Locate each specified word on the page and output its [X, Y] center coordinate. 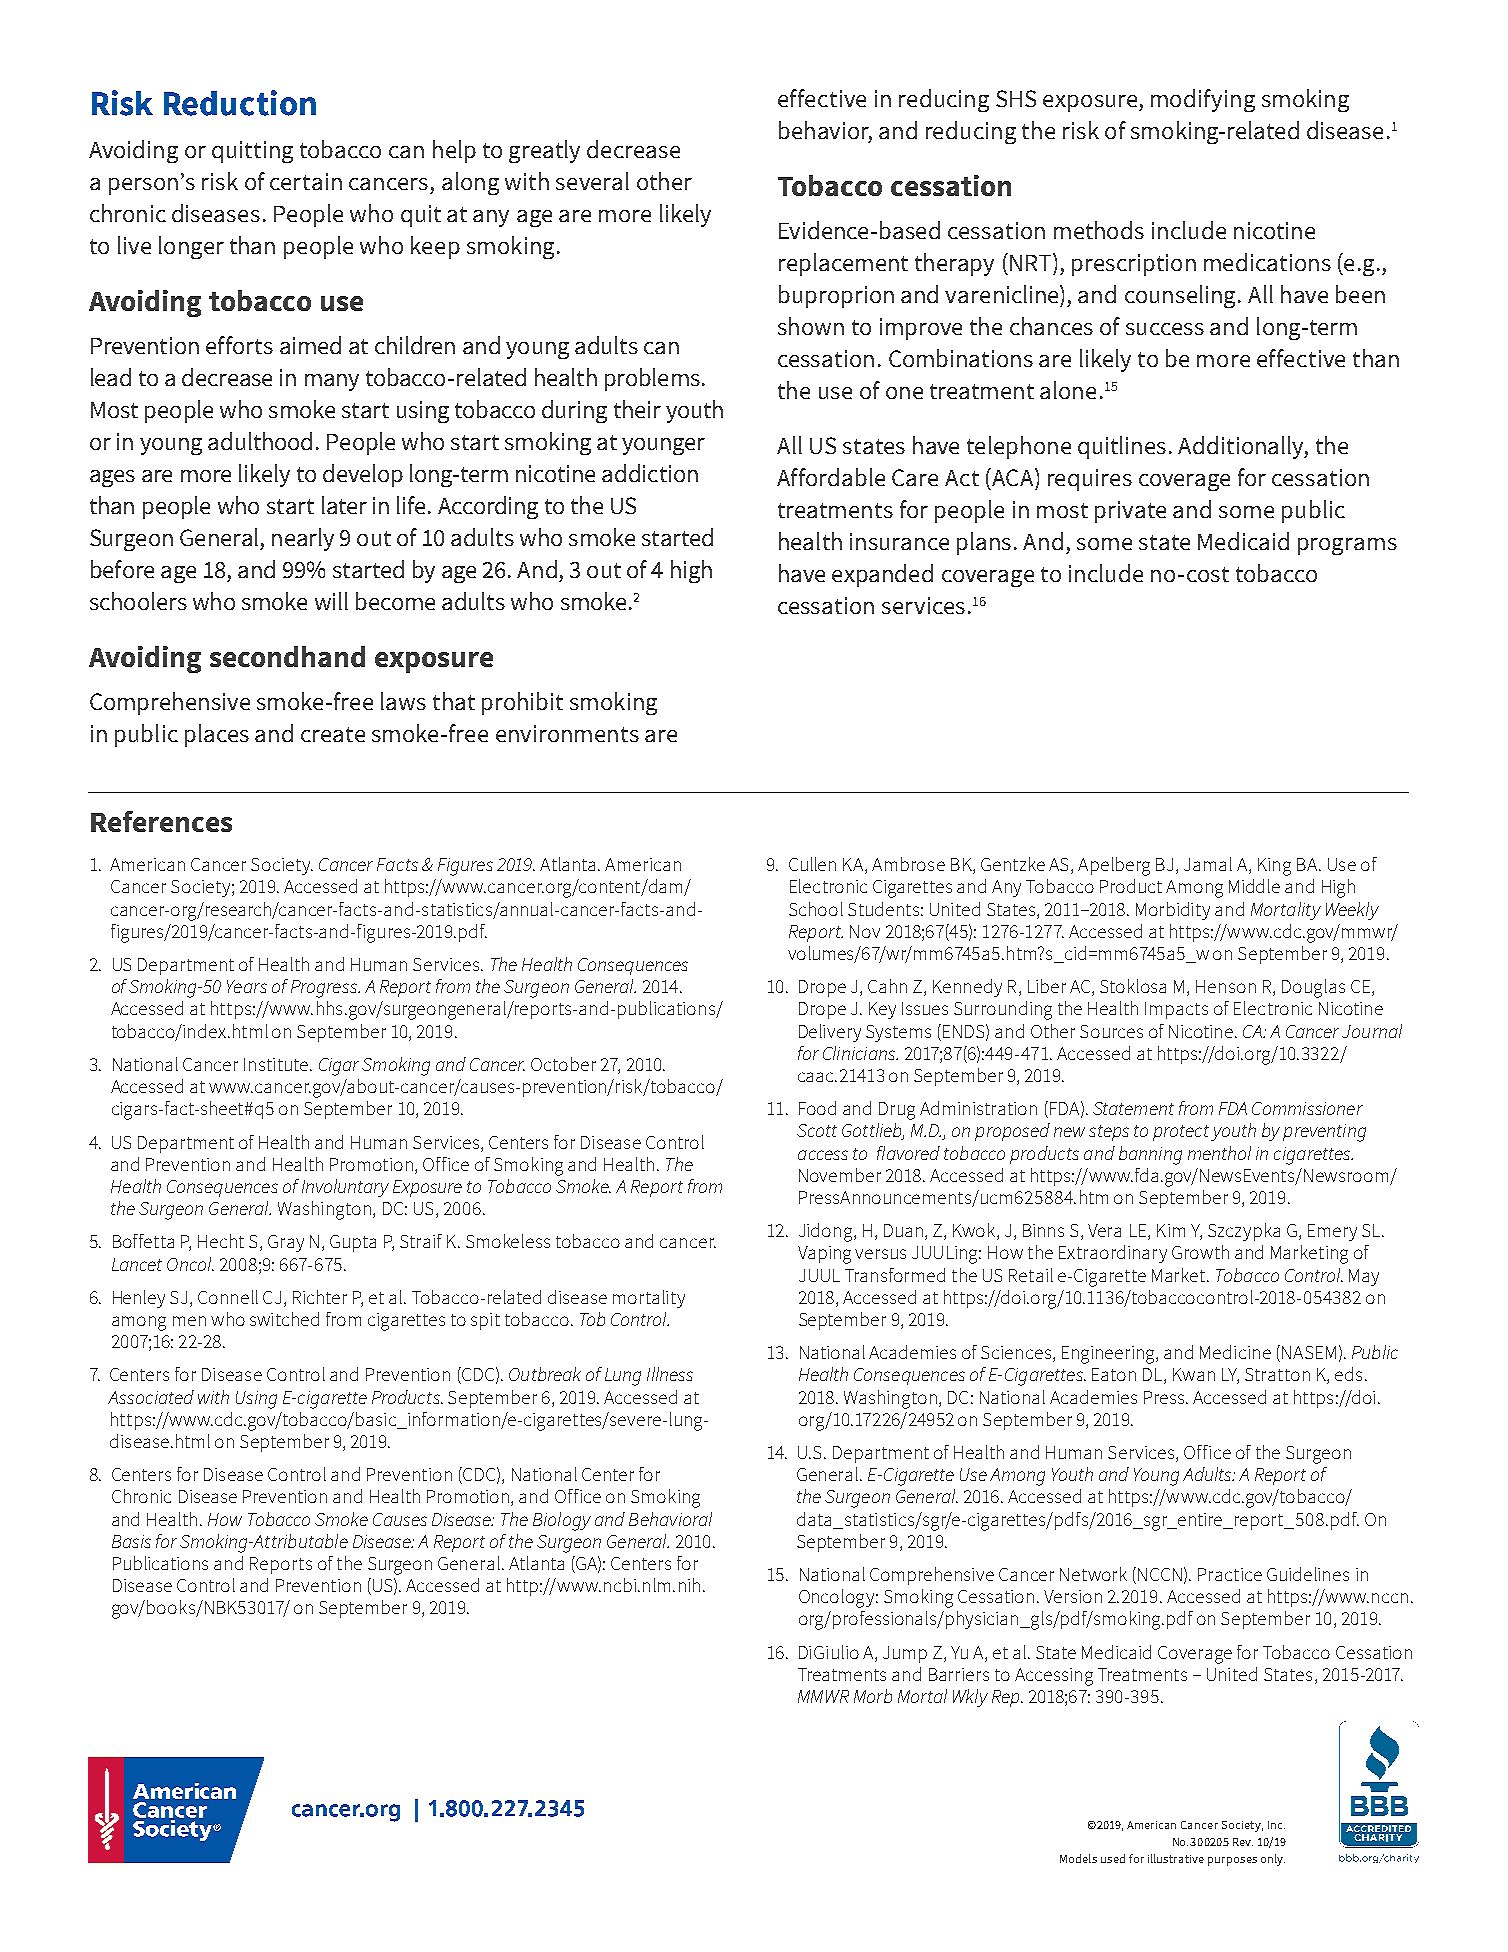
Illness [670, 1374]
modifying [1203, 100]
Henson [1226, 986]
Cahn [887, 986]
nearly [303, 539]
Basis [131, 1541]
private [1130, 512]
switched [284, 1319]
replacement [843, 264]
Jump [905, 1654]
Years [247, 986]
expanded [882, 575]
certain [306, 181]
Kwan [1194, 1374]
